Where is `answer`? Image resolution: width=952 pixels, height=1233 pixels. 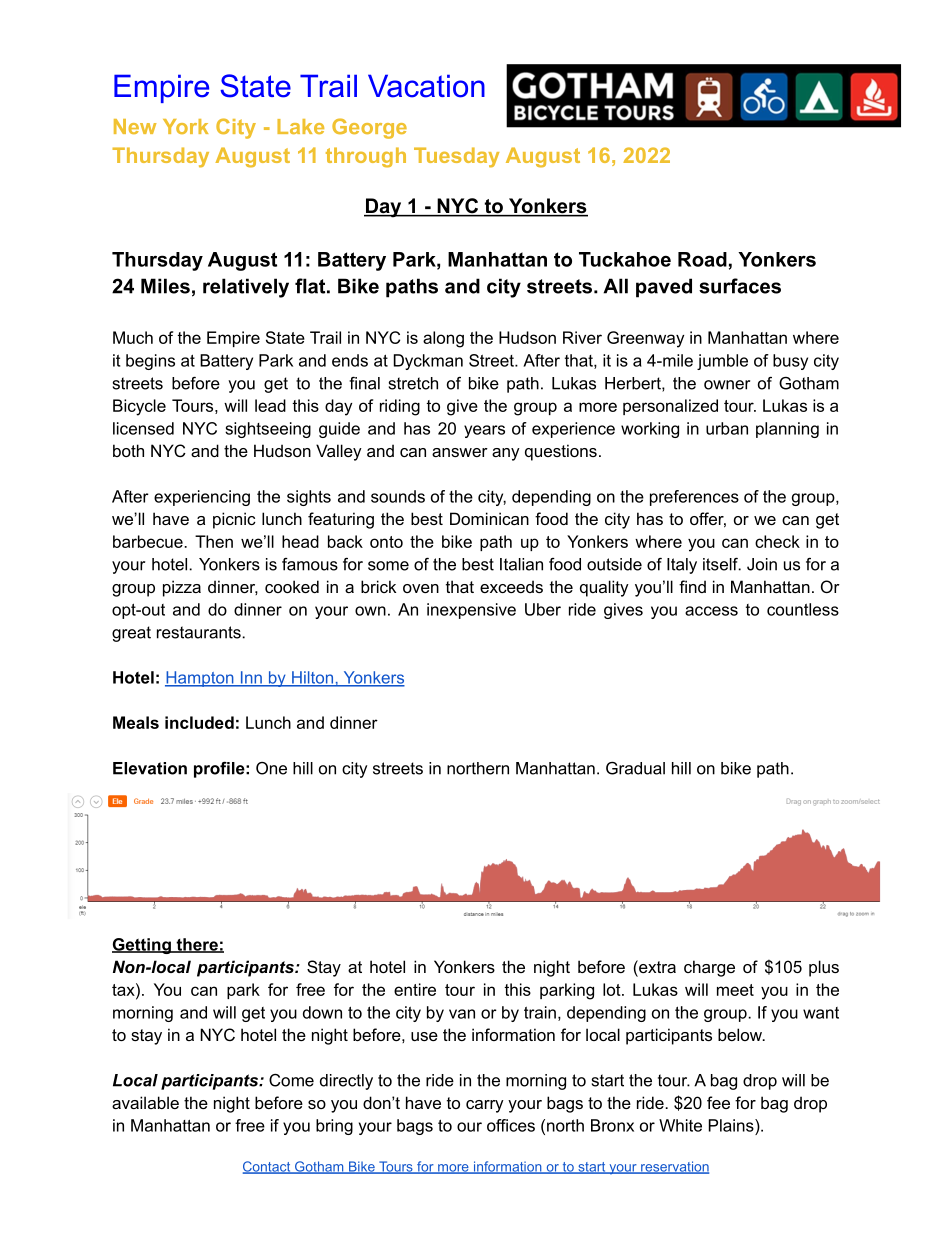
answer is located at coordinates (460, 452).
